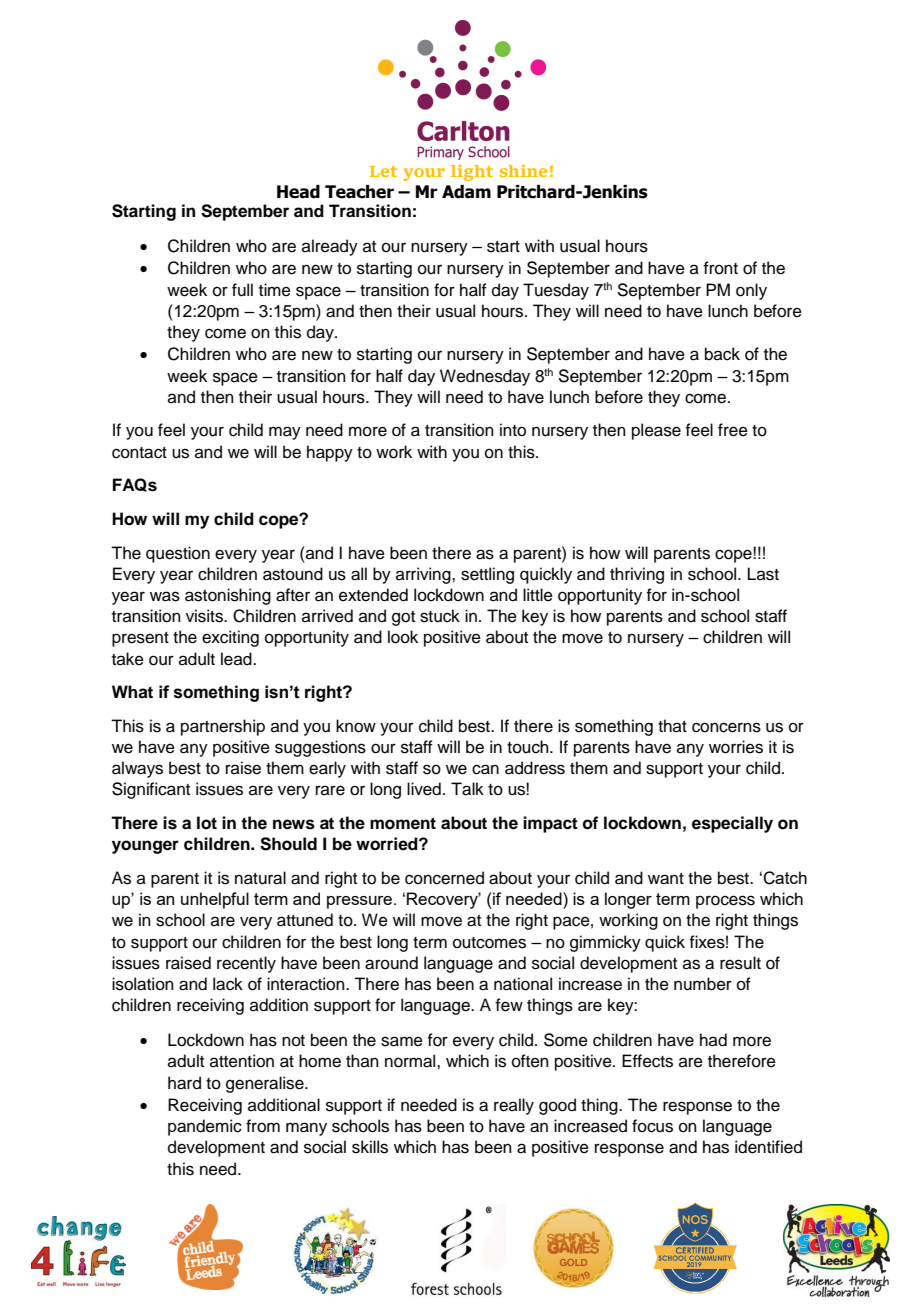 This screenshot has width=924, height=1308. What do you see at coordinates (205, 1127) in the screenshot?
I see `pandemic` at bounding box center [205, 1127].
